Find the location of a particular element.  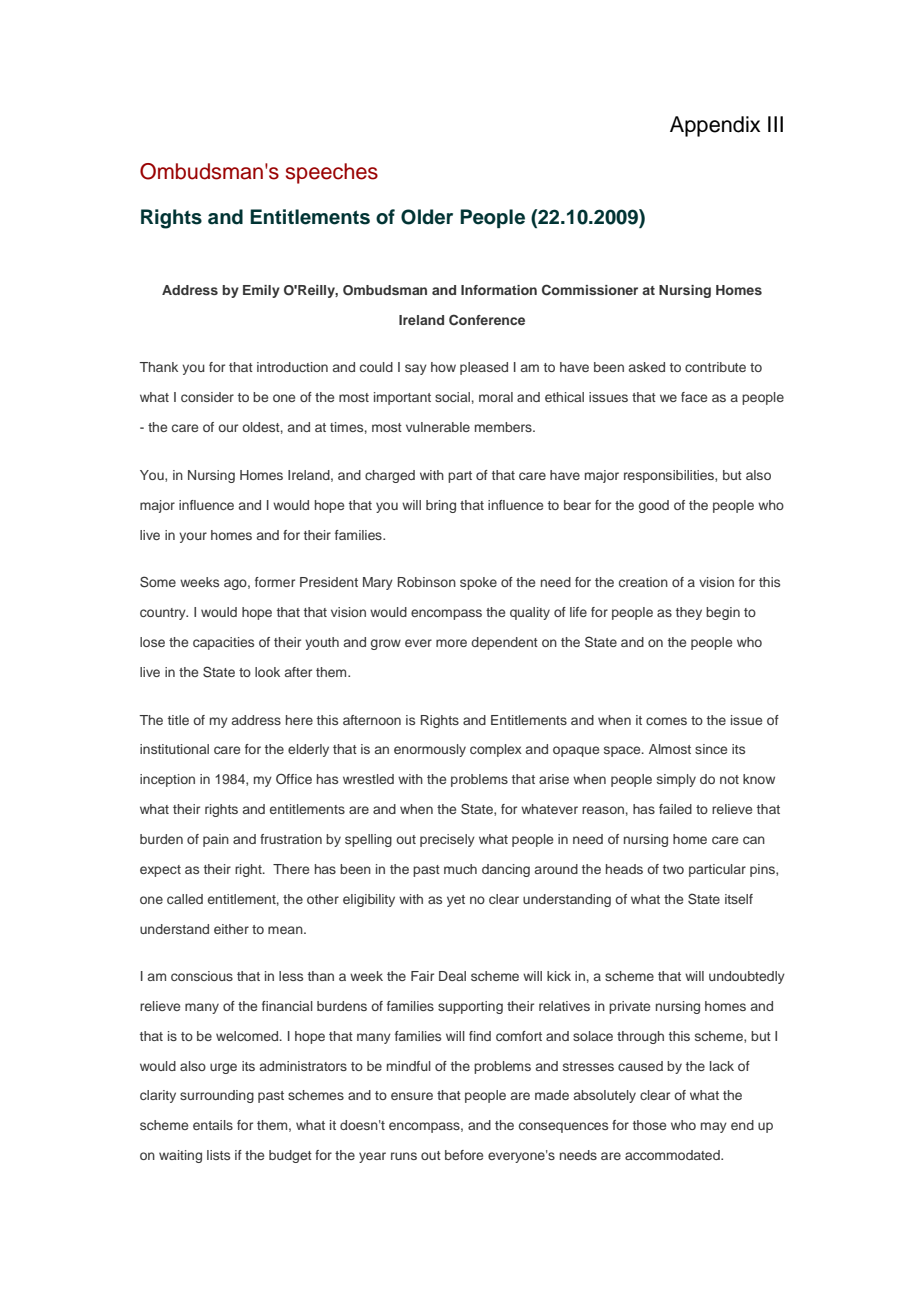

capacities is located at coordinates (223, 643).
